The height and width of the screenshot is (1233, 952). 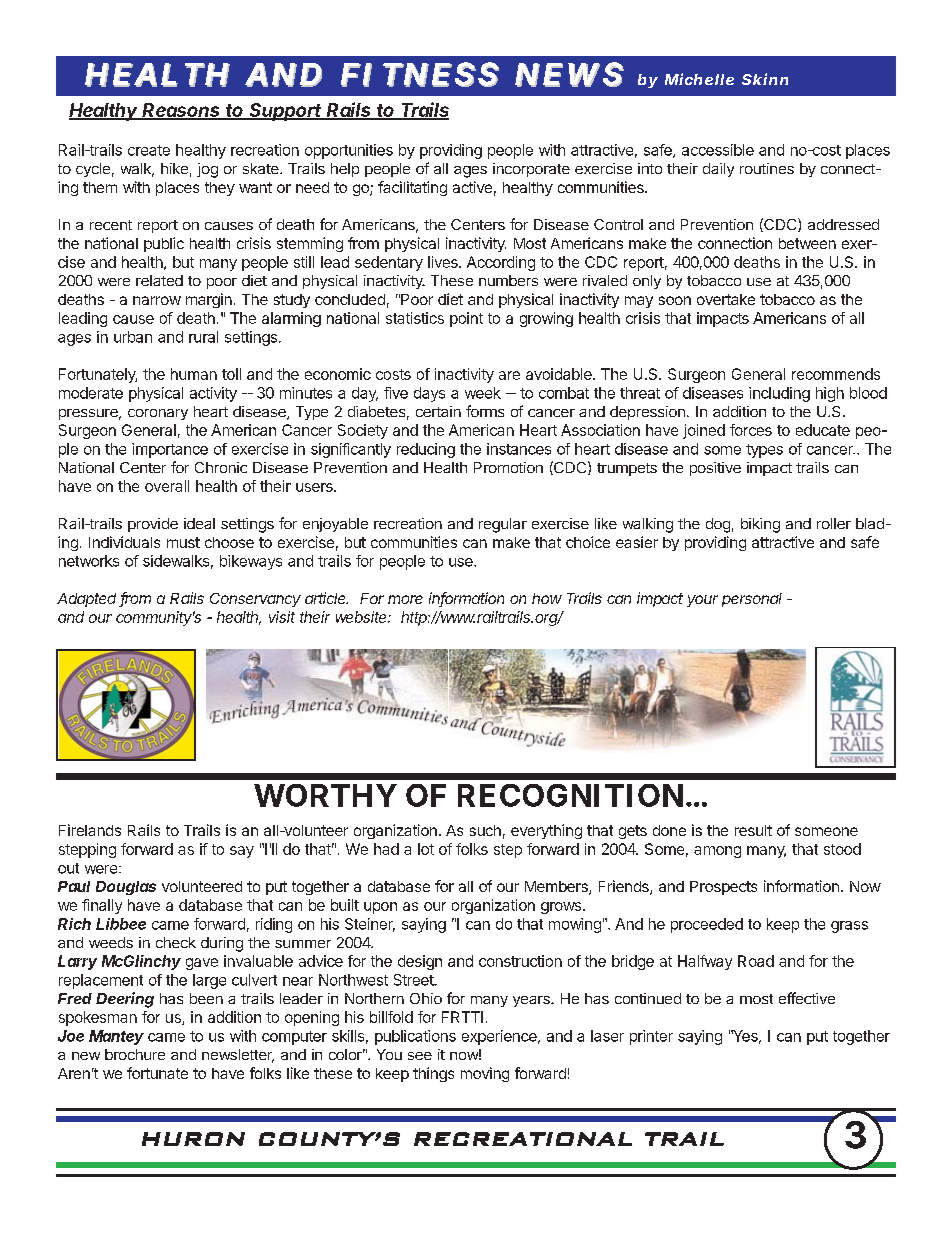 I want to click on personal, so click(x=752, y=600).
